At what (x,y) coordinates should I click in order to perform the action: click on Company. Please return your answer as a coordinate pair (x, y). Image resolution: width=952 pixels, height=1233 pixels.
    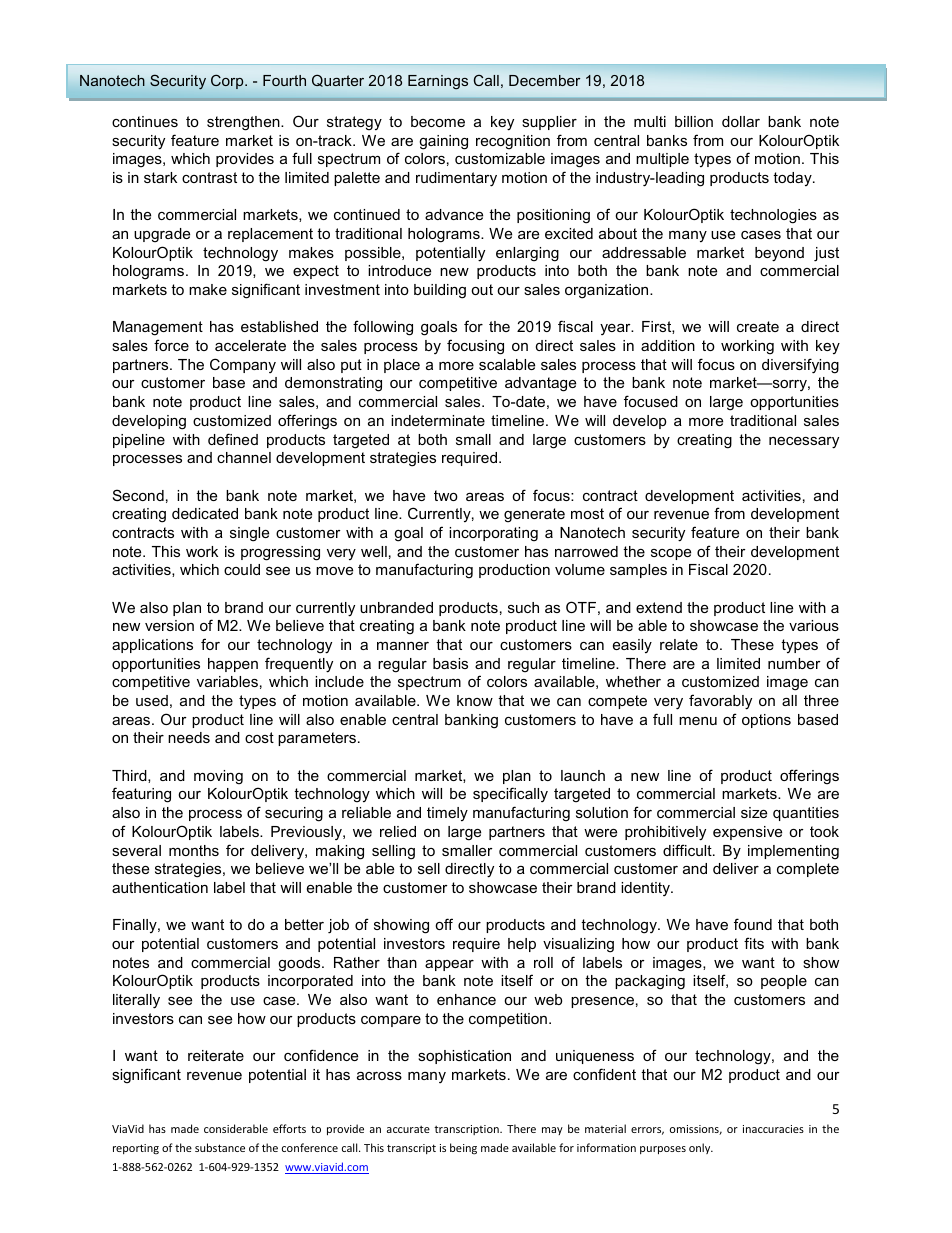
    Looking at the image, I should click on (243, 365).
